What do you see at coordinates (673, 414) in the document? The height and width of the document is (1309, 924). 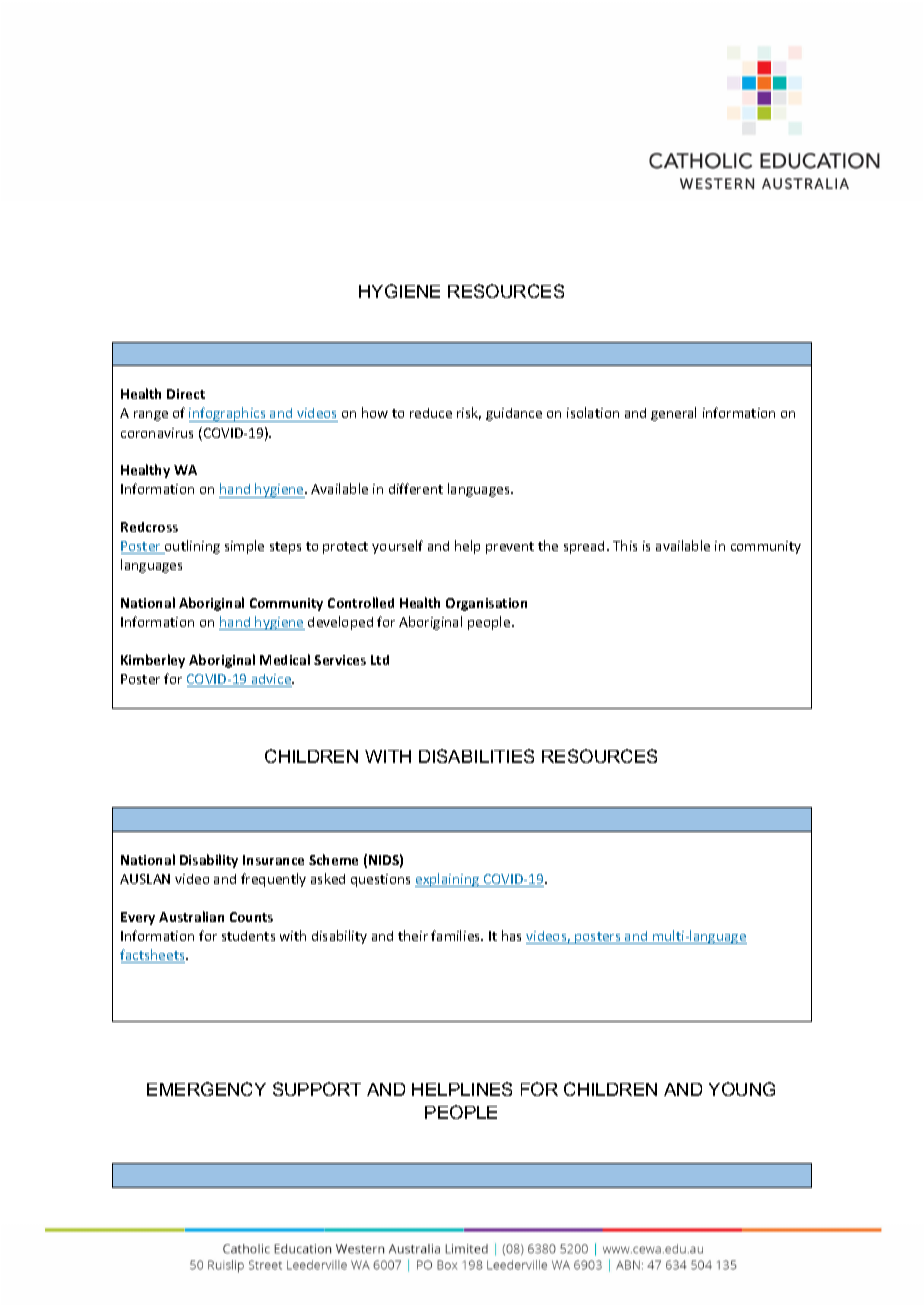 I see `general` at bounding box center [673, 414].
